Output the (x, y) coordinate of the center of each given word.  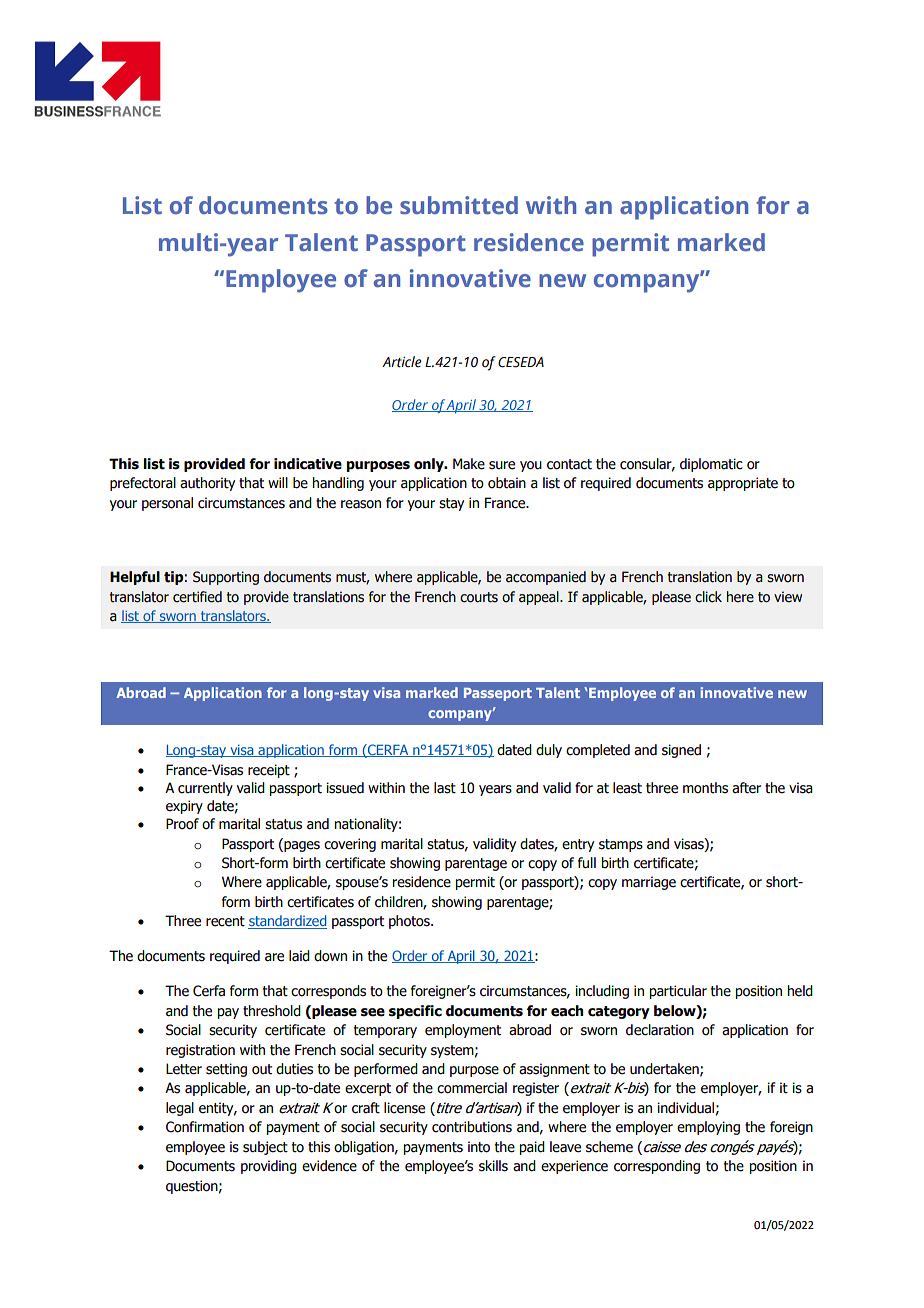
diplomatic (711, 465)
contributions (472, 1127)
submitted (459, 205)
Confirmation (205, 1127)
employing (708, 1128)
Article (402, 362)
